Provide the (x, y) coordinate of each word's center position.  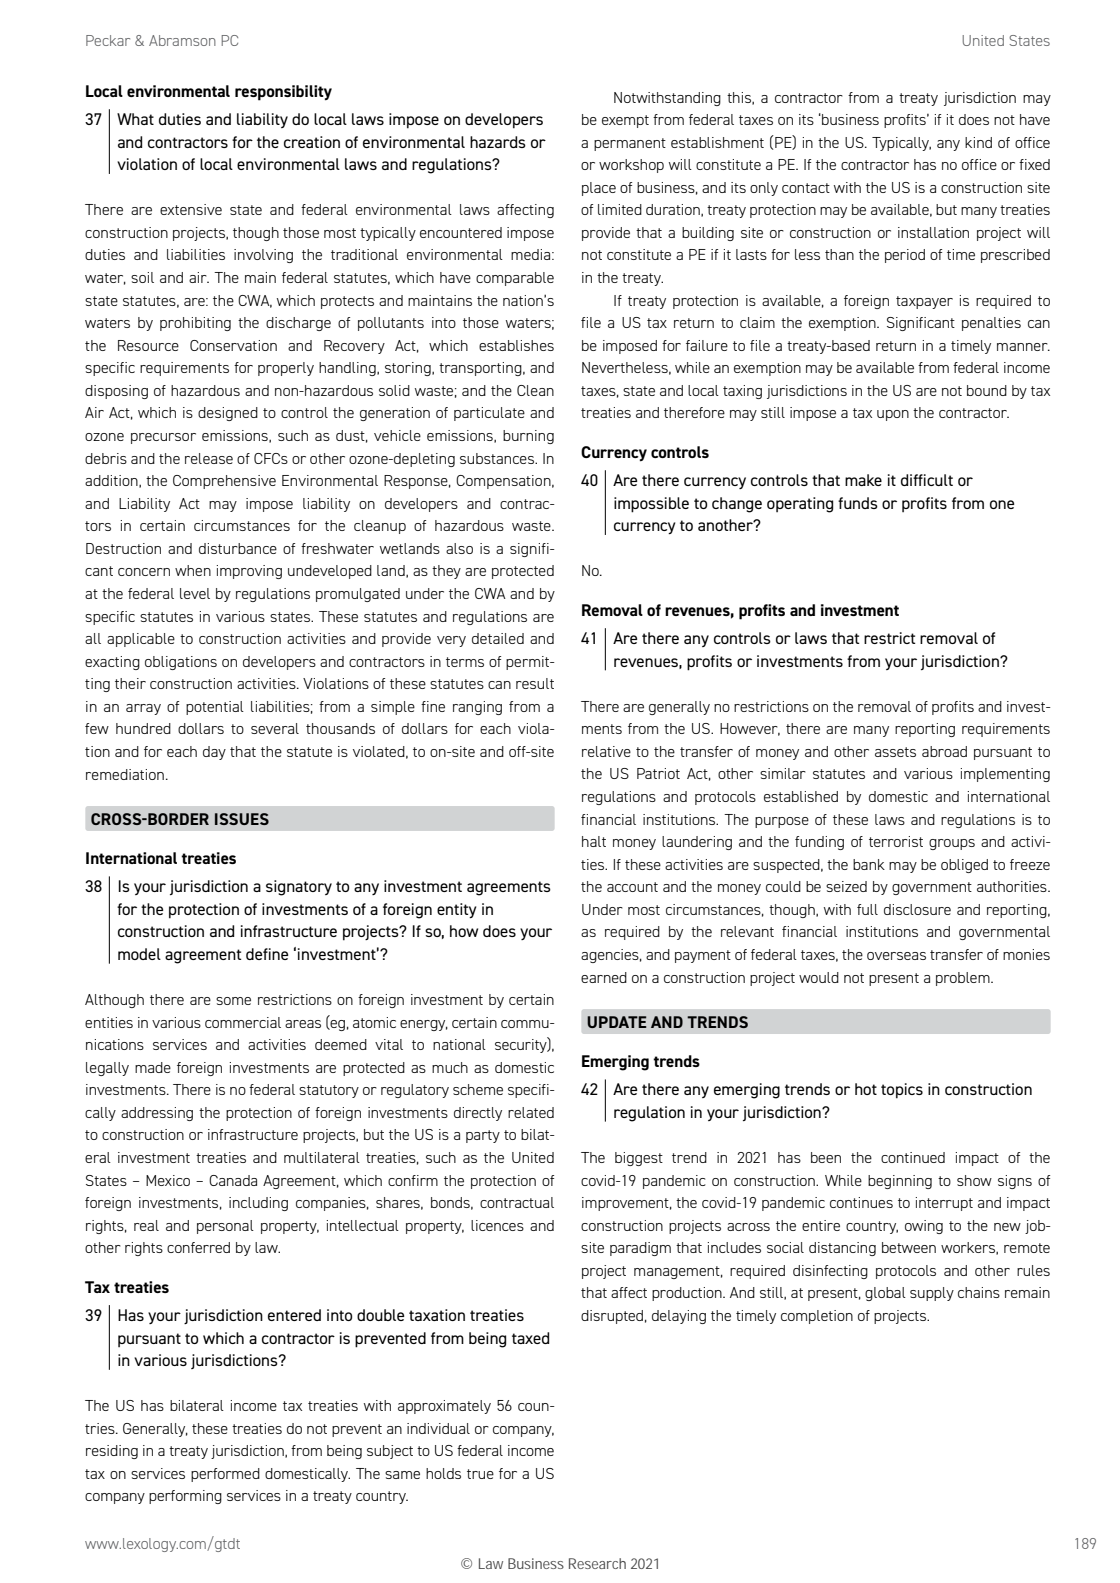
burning (528, 437)
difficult (927, 480)
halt (594, 841)
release (209, 458)
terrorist (896, 841)
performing (185, 1497)
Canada (233, 1180)
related (531, 1112)
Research (597, 1563)
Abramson (182, 40)
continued (913, 1157)
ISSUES (242, 819)
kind (978, 142)
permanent (630, 144)
